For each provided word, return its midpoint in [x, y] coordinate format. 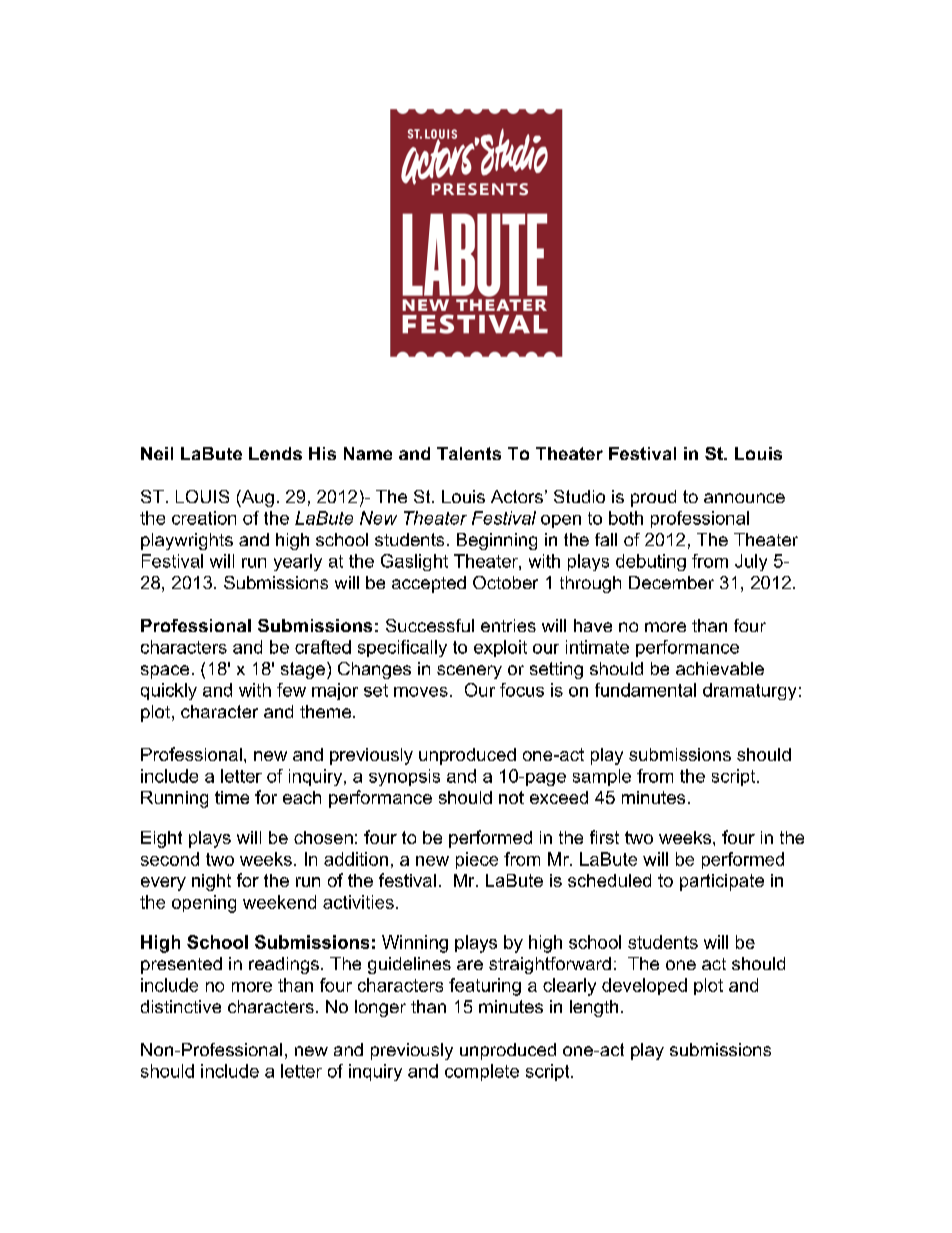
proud [653, 498]
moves [421, 692]
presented [181, 965]
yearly [298, 562]
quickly [169, 691]
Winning [415, 944]
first [604, 837]
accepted [429, 584]
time [232, 797]
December [671, 582]
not [511, 797]
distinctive [181, 1006]
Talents [469, 453]
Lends [275, 453]
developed [644, 986]
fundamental [645, 690]
